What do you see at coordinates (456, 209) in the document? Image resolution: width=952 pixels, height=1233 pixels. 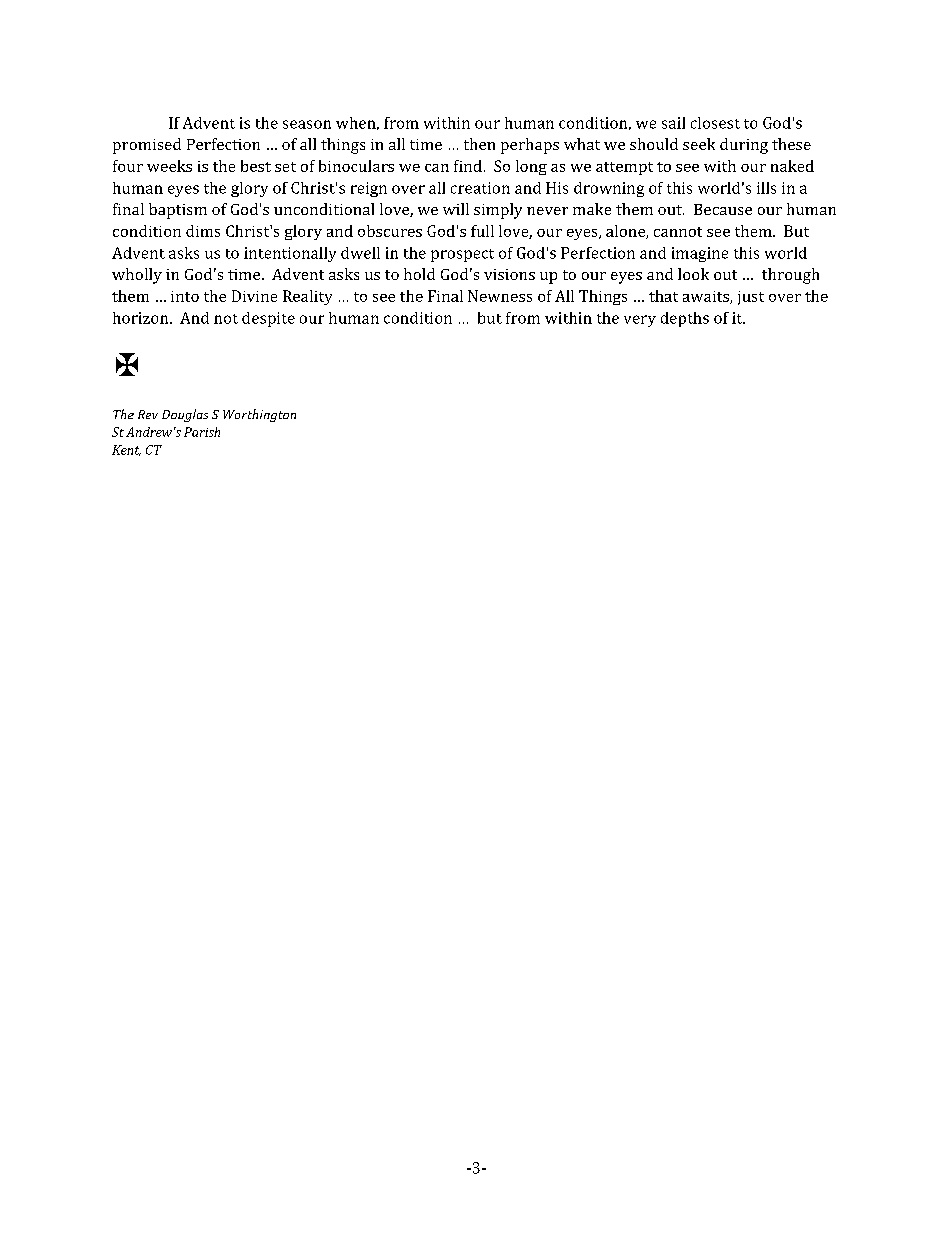 I see `will` at bounding box center [456, 209].
